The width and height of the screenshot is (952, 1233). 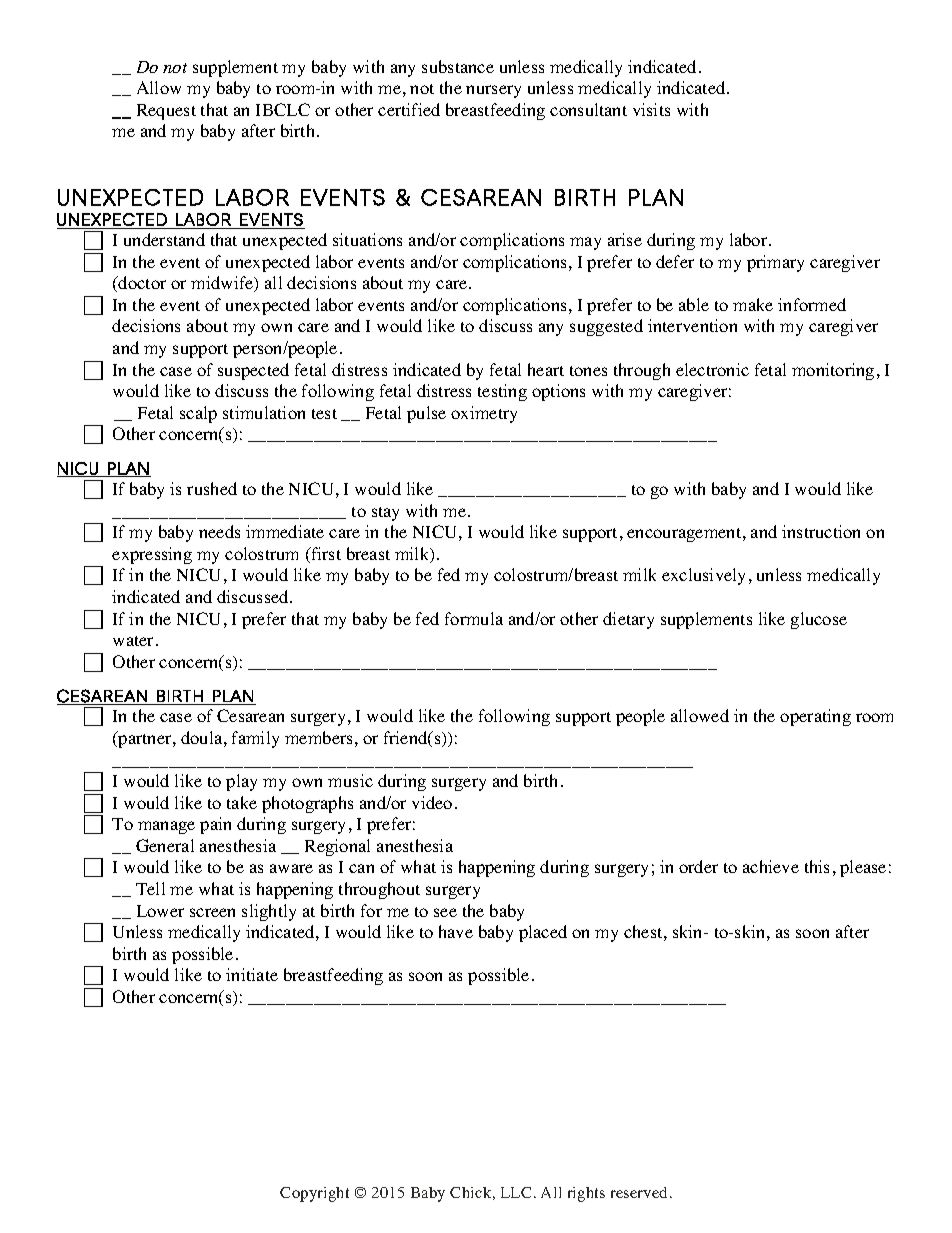 What do you see at coordinates (474, 618) in the screenshot?
I see `formula` at bounding box center [474, 618].
